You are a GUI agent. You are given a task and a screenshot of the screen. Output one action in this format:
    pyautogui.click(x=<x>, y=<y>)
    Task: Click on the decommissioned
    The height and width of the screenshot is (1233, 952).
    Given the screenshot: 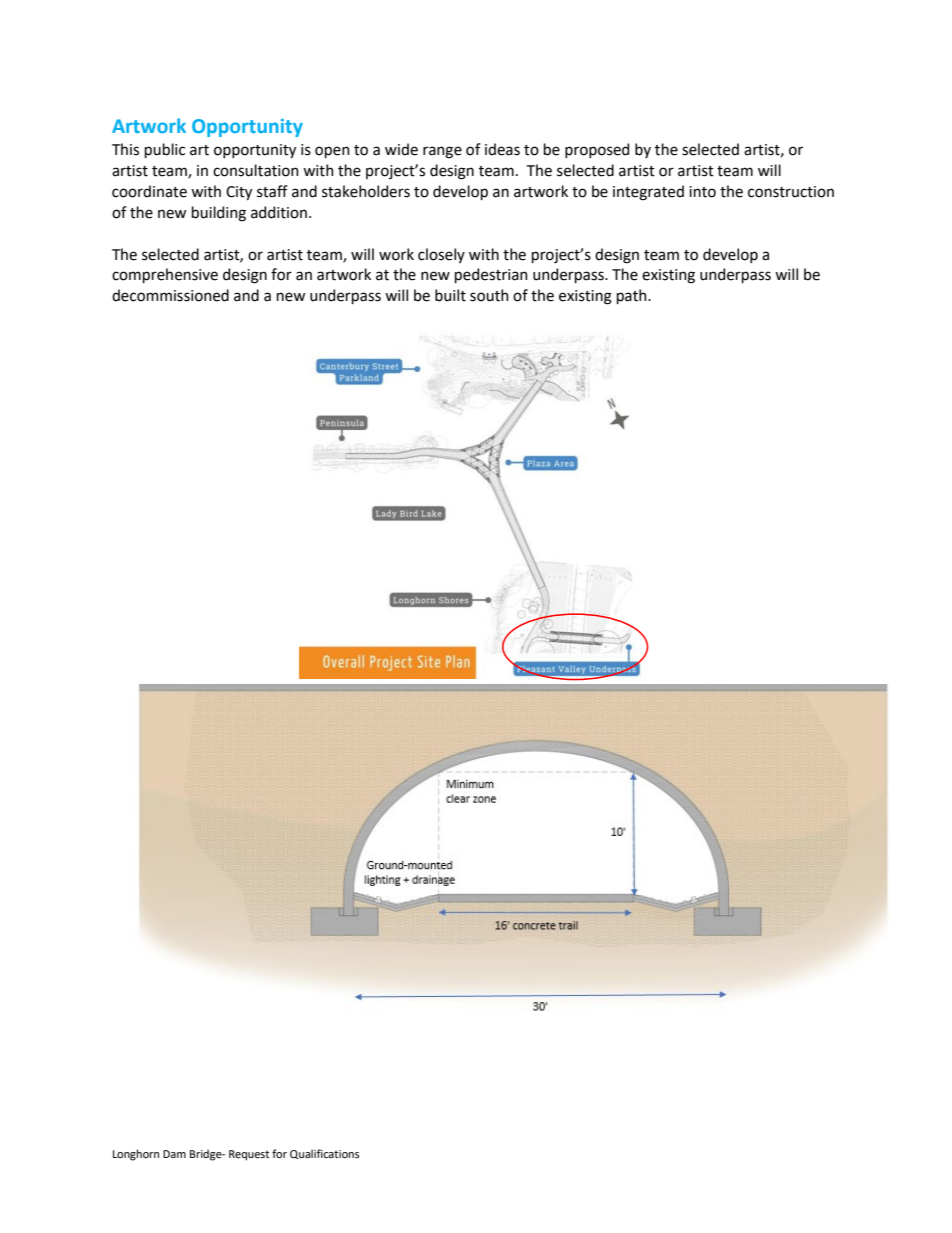 What is the action you would take?
    pyautogui.click(x=170, y=295)
